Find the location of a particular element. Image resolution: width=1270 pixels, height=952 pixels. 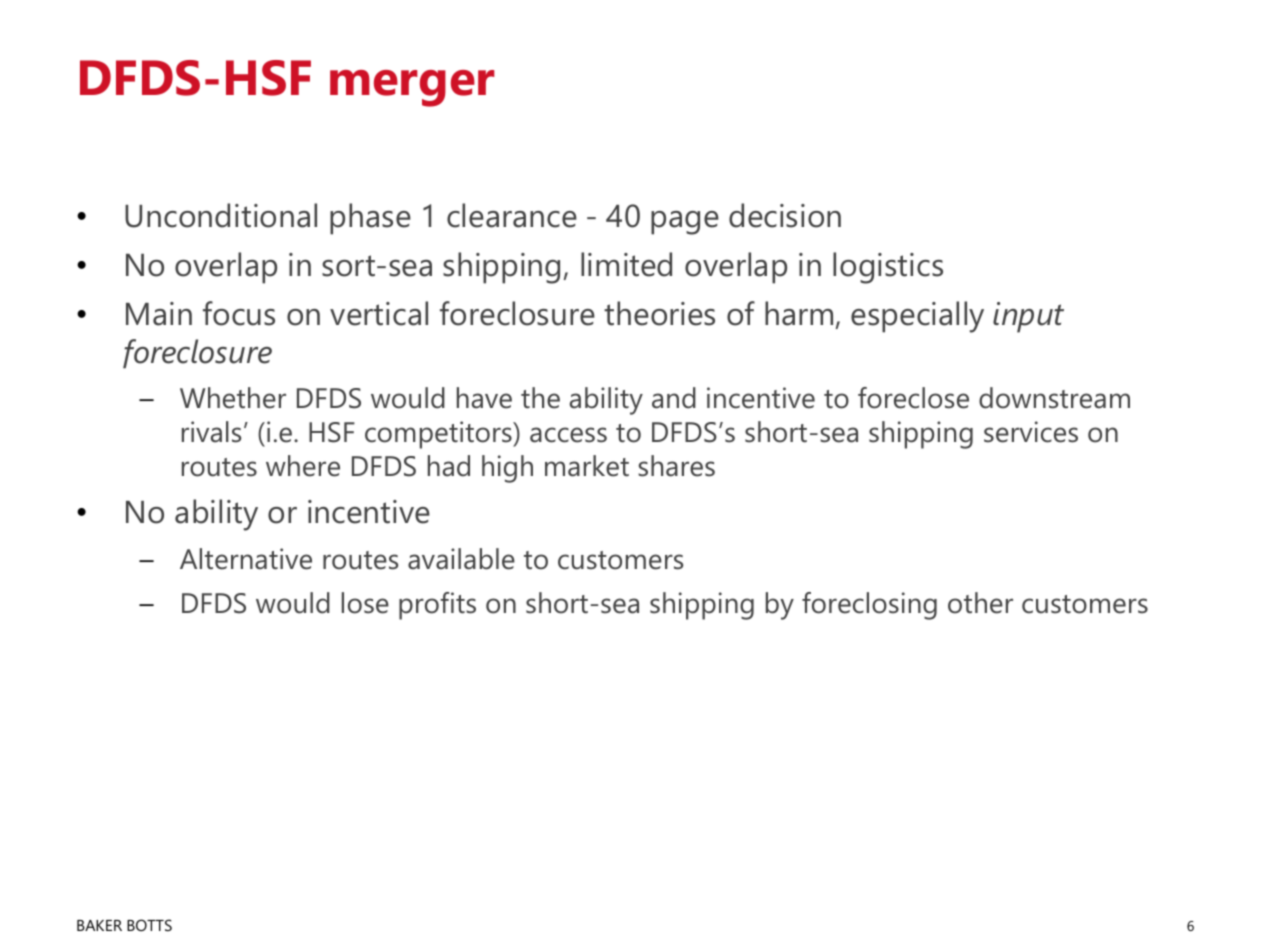

Unconditional is located at coordinates (221, 215).
